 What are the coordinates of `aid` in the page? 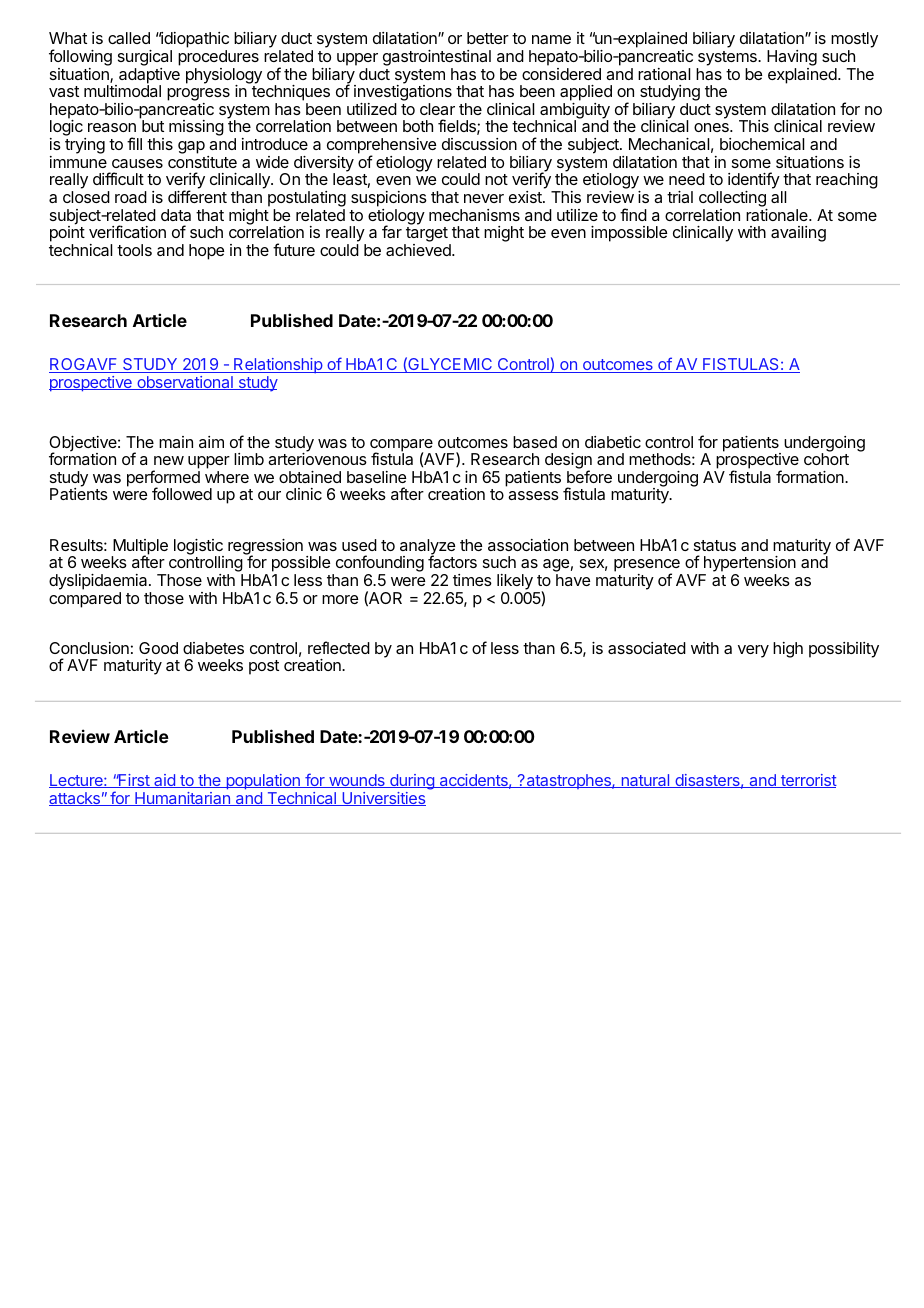 It's located at (164, 781).
